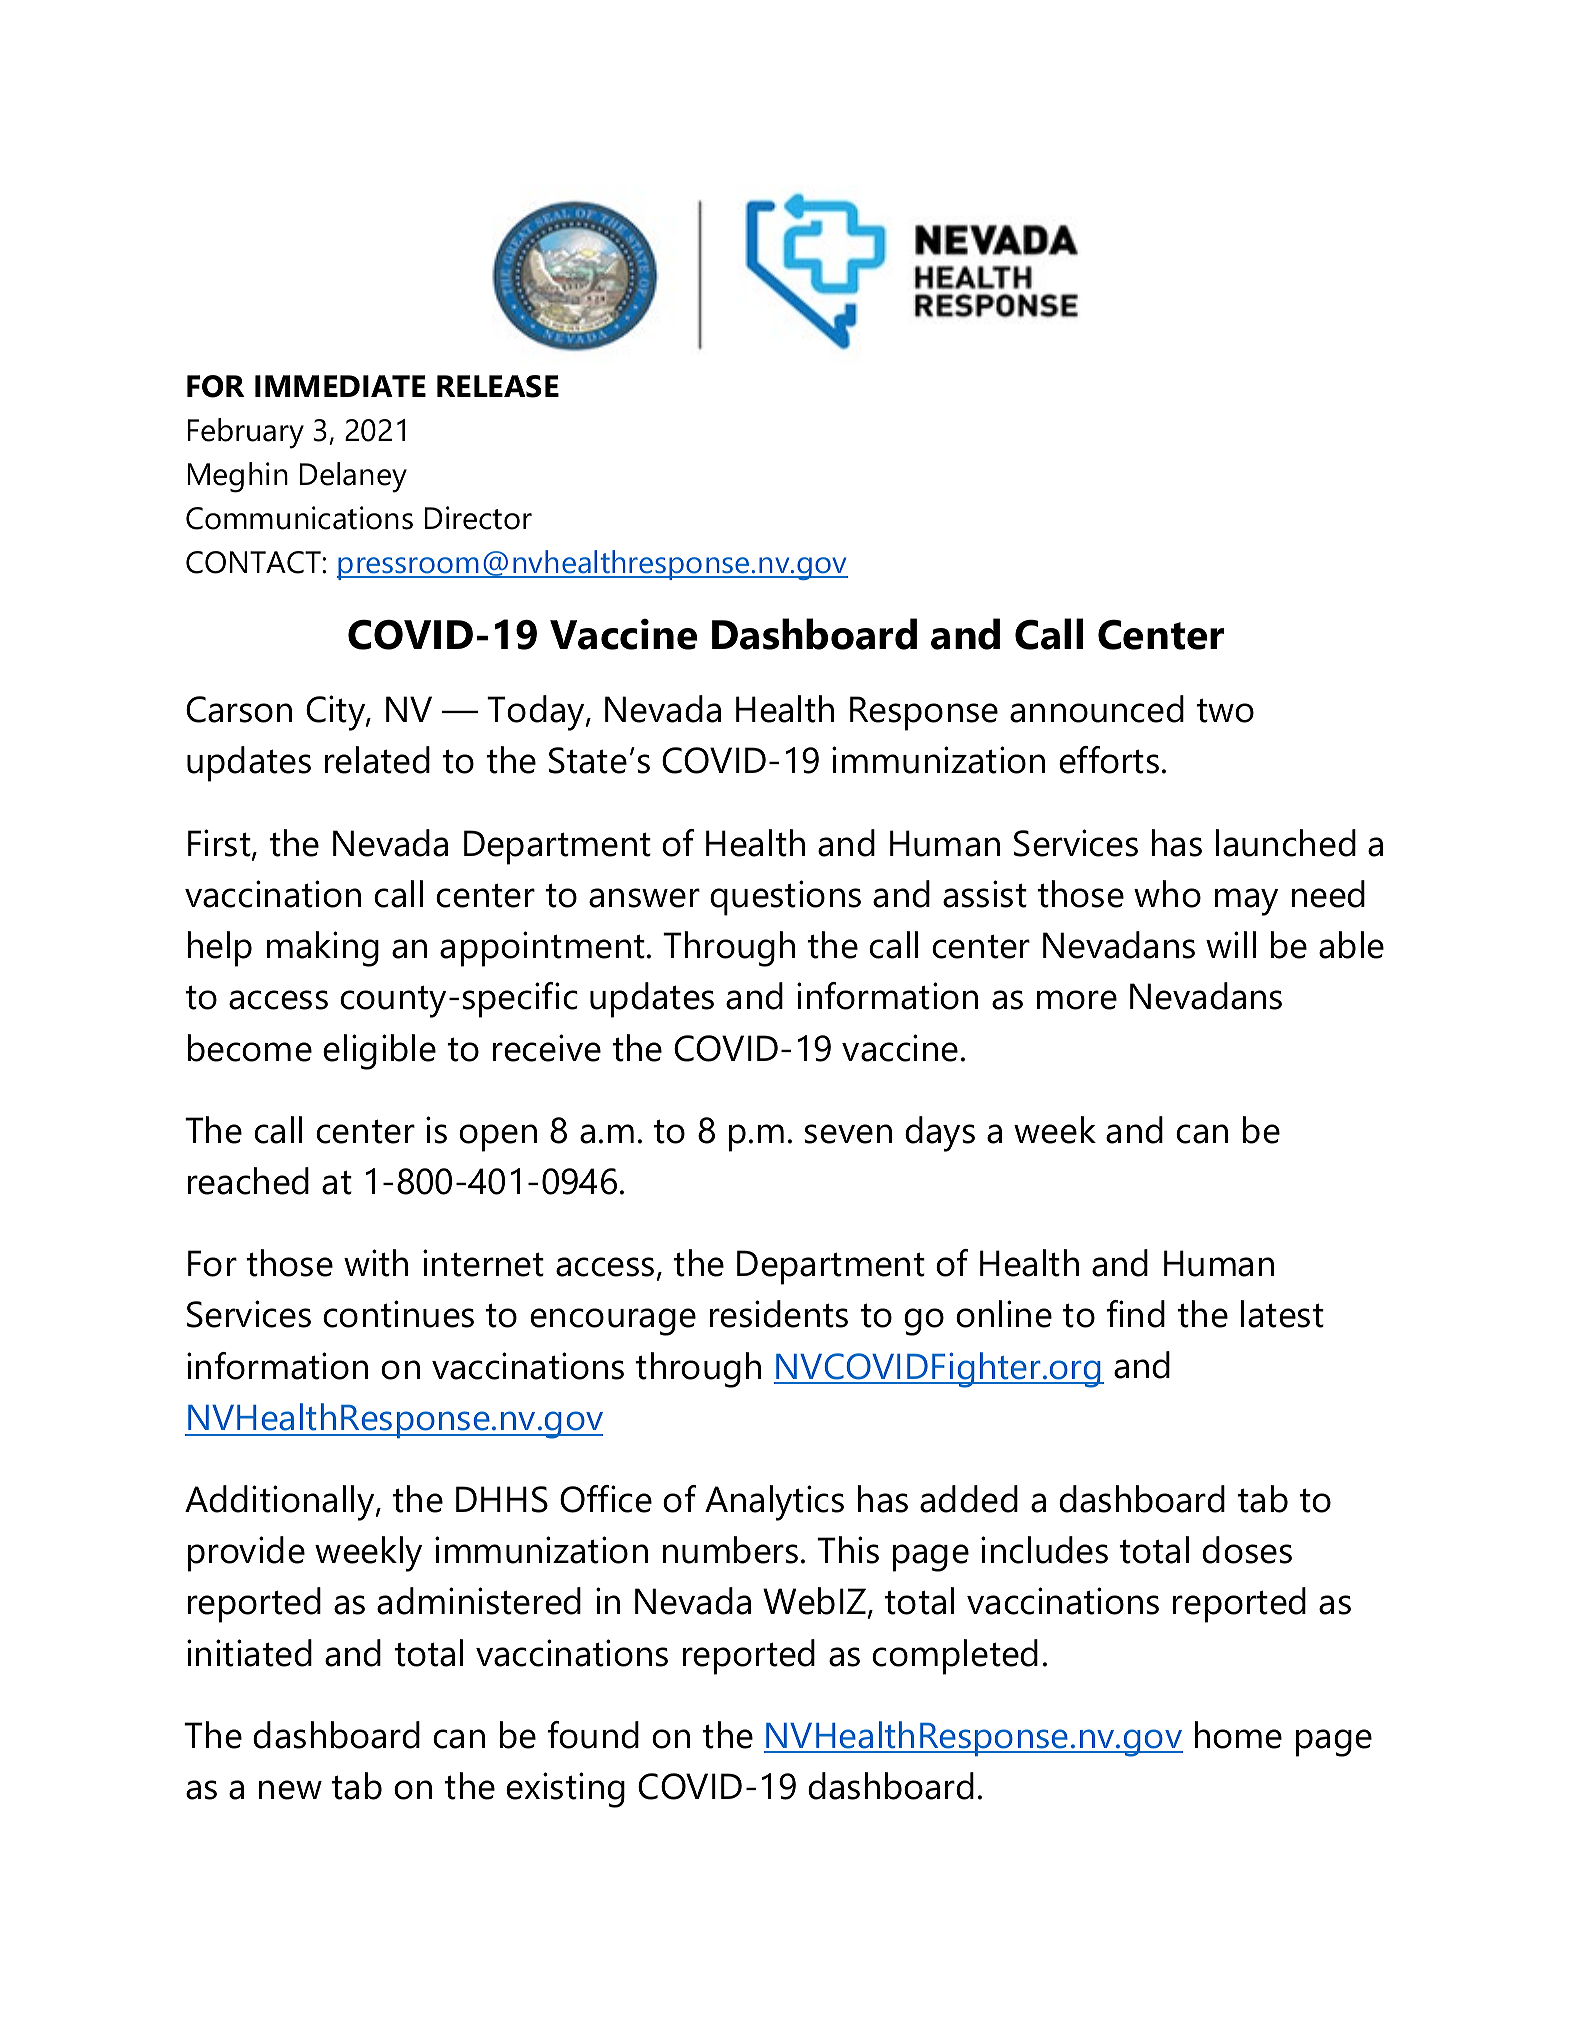 The width and height of the screenshot is (1573, 2036). Describe the element at coordinates (290, 1790) in the screenshot. I see `new` at that location.
